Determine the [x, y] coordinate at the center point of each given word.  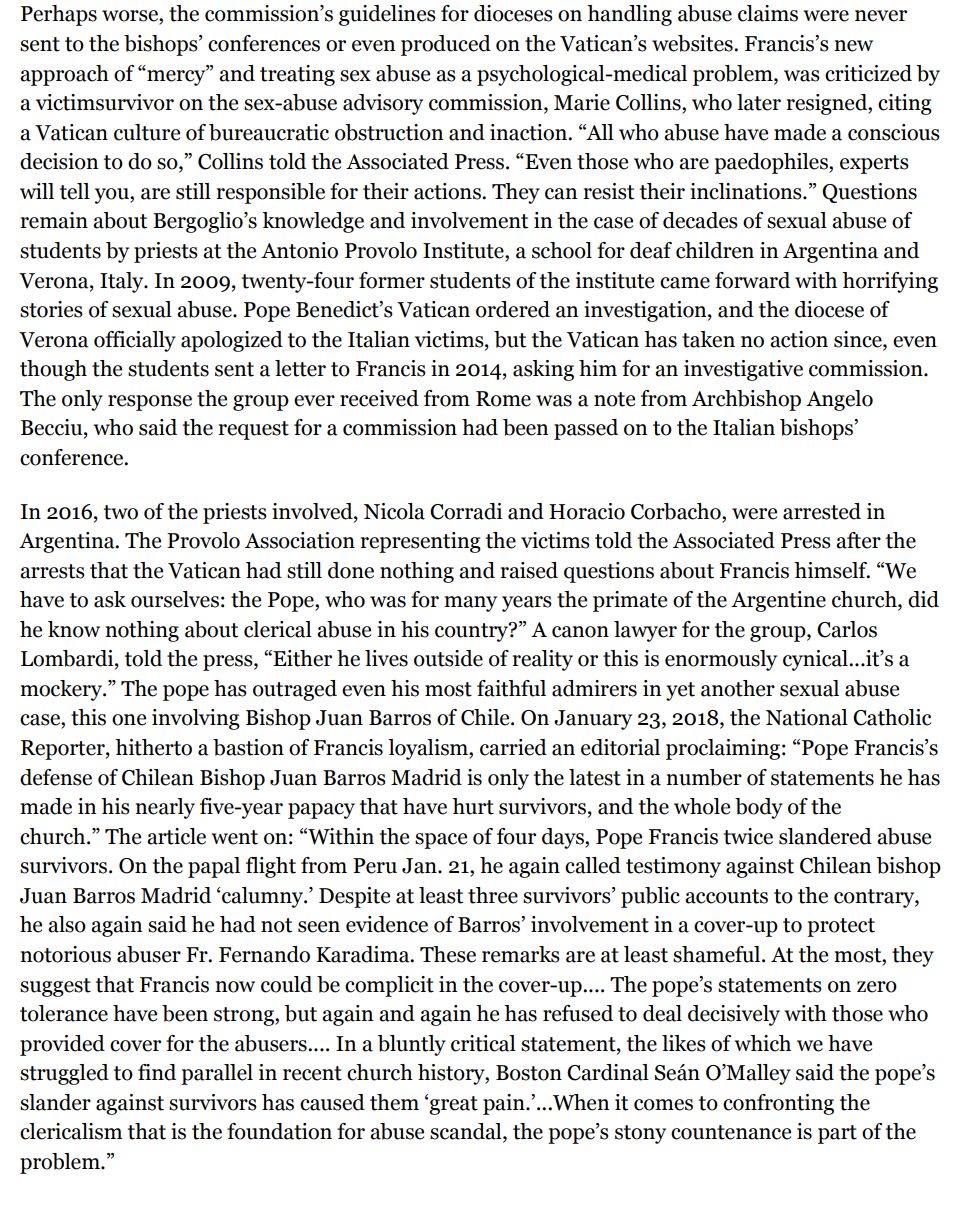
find [157, 1072]
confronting [778, 1104]
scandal [467, 1132]
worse [131, 17]
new [853, 46]
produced [446, 45]
